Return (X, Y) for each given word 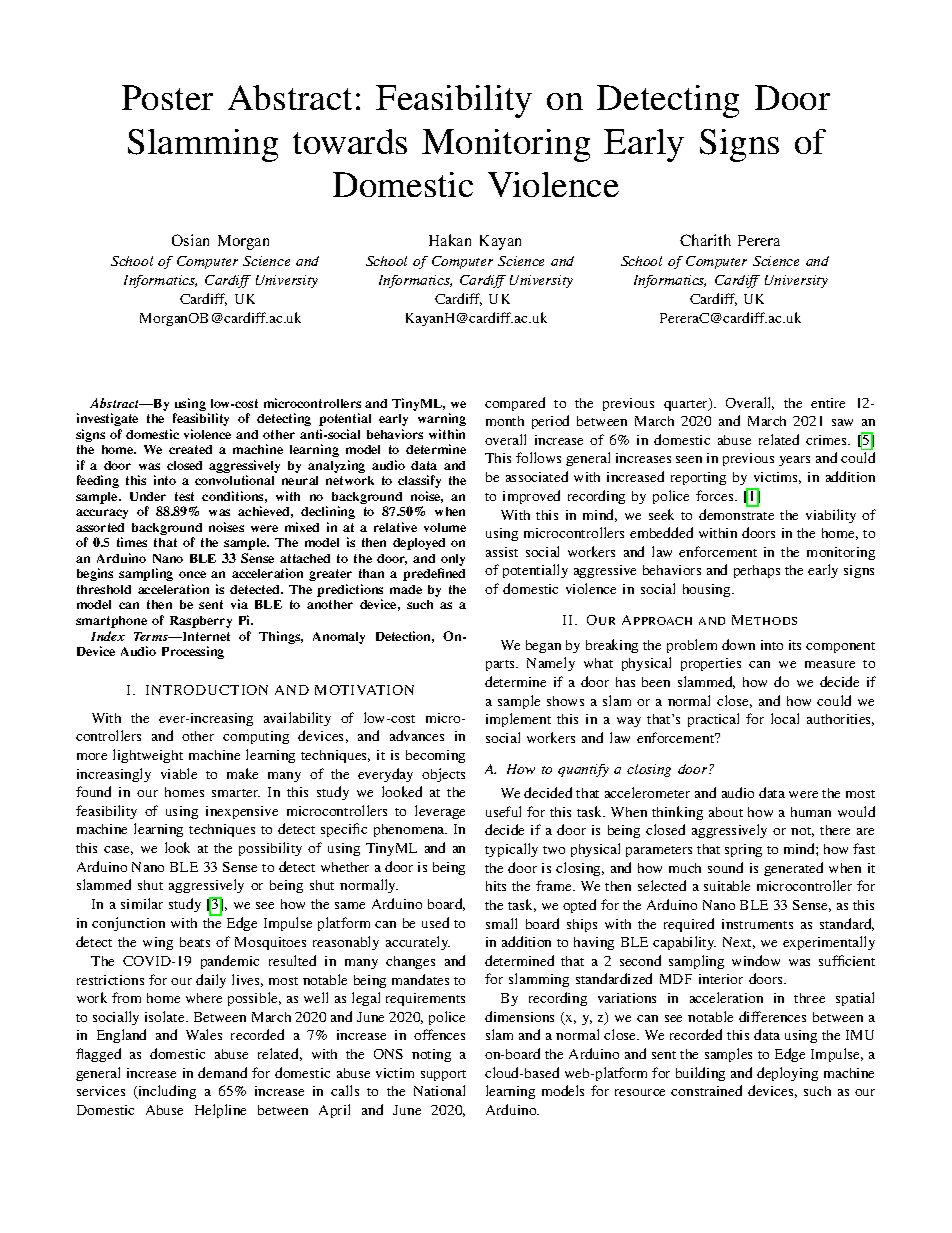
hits (496, 886)
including (166, 1092)
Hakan (450, 240)
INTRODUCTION (207, 690)
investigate (107, 419)
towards (350, 141)
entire (828, 403)
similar (142, 903)
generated (793, 869)
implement (518, 720)
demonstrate (736, 514)
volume (445, 527)
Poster (167, 97)
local (785, 718)
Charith (705, 240)
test (184, 496)
